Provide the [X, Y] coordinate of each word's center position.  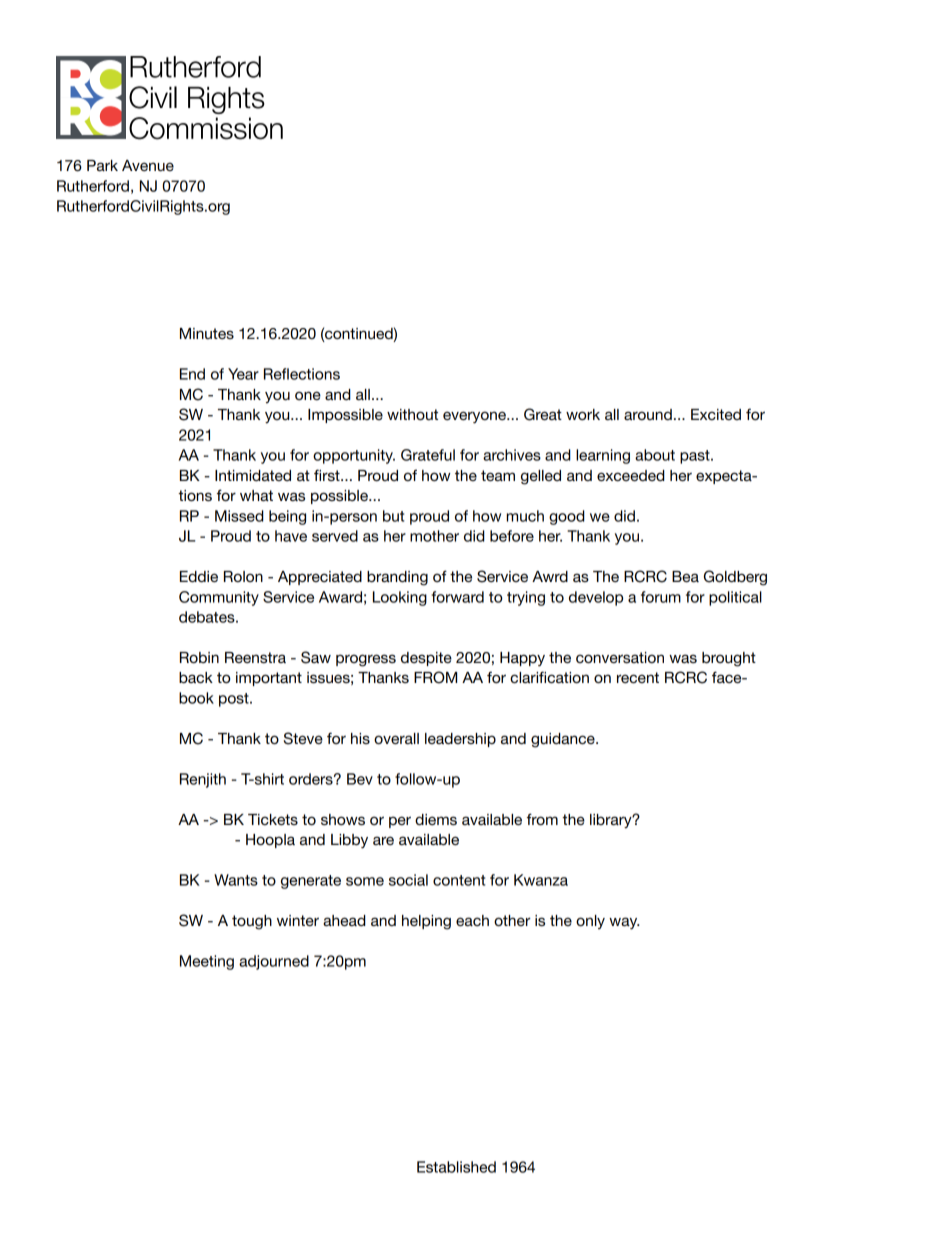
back [196, 677]
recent [638, 677]
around [648, 414]
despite [426, 659]
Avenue [148, 165]
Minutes [207, 333]
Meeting [207, 962]
